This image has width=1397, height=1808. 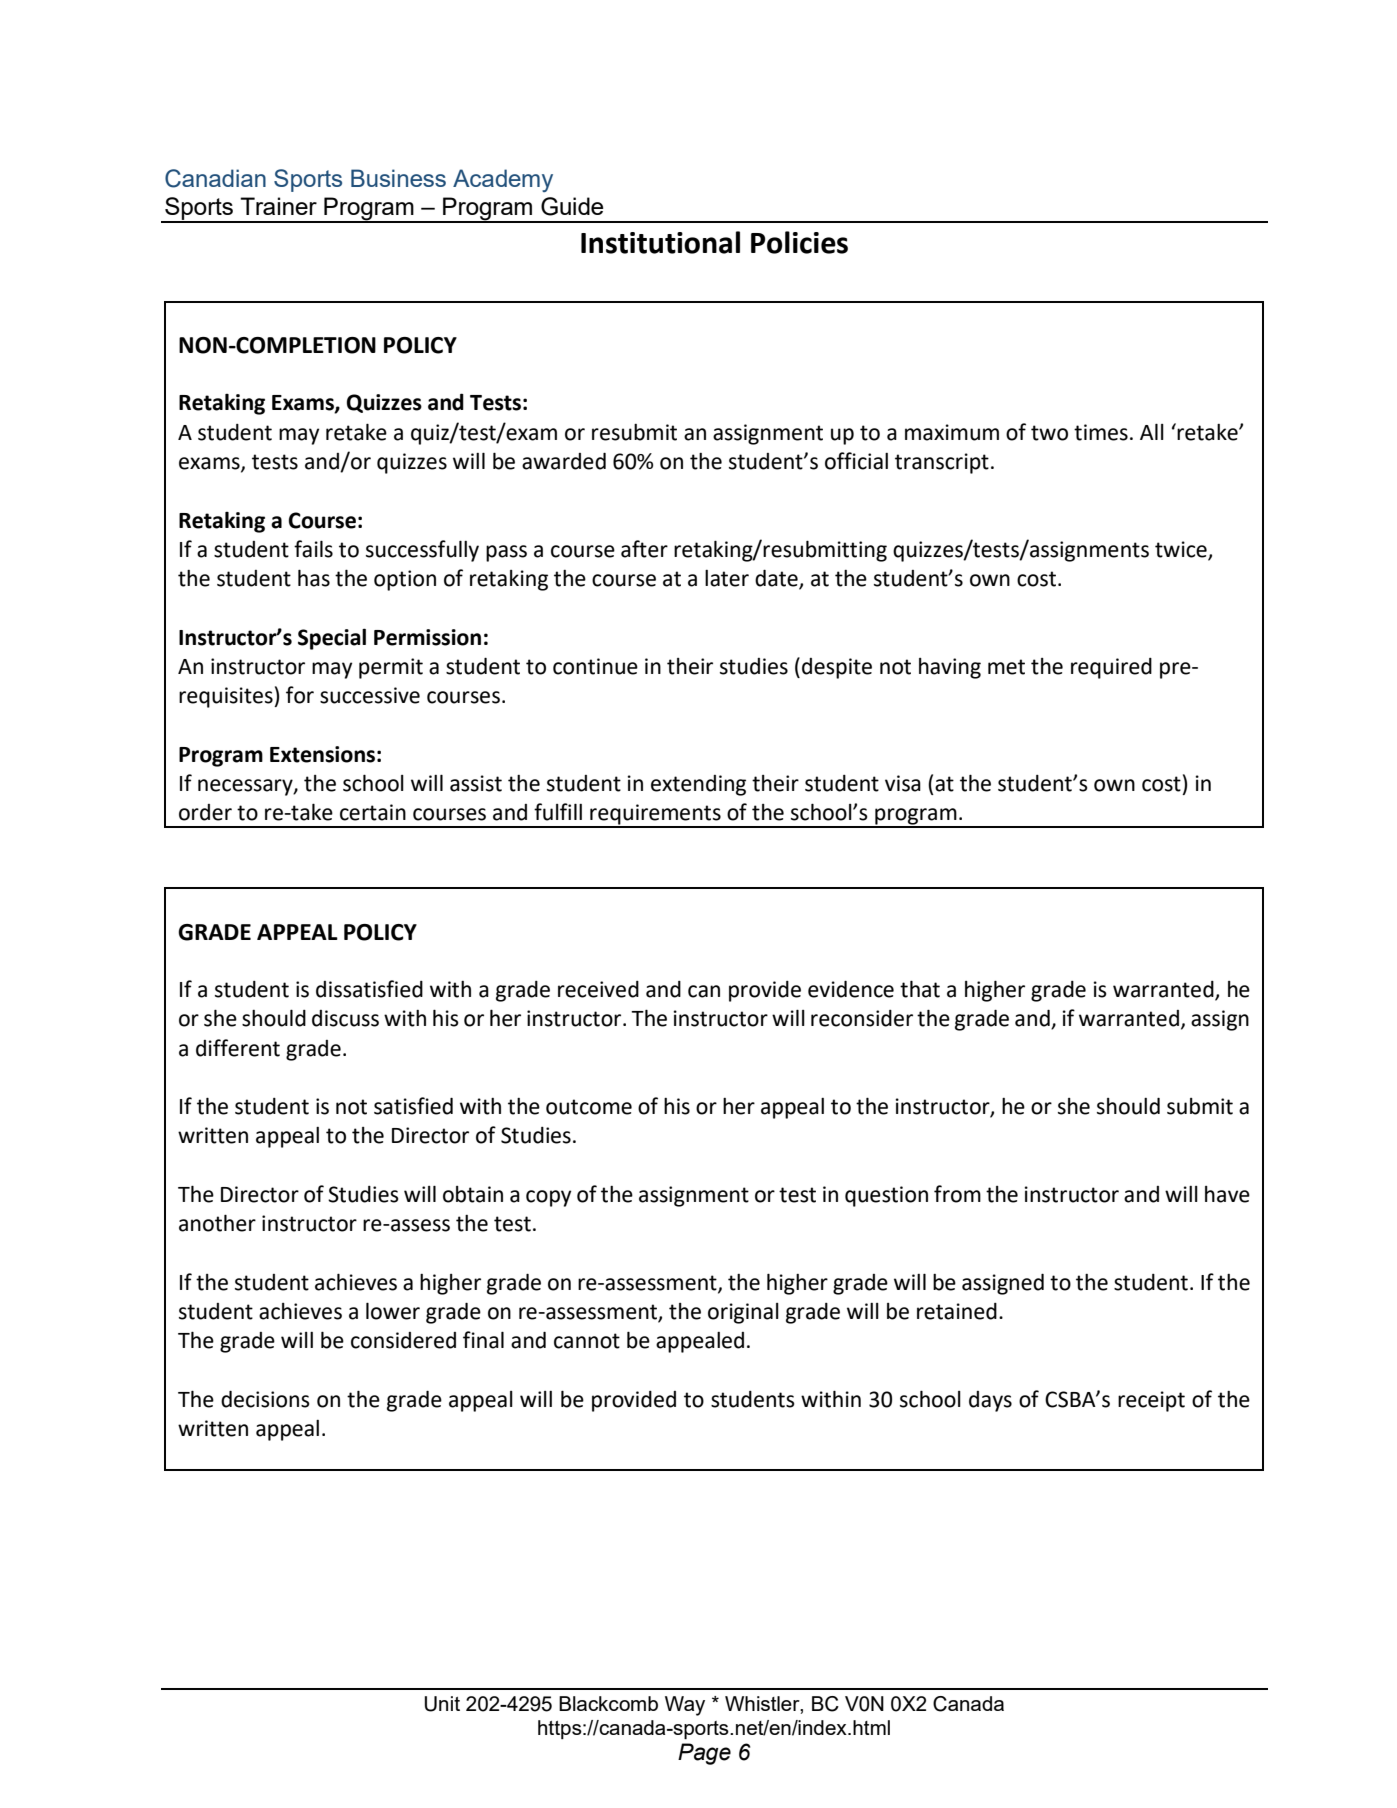 I want to click on Institutional, so click(x=660, y=242).
